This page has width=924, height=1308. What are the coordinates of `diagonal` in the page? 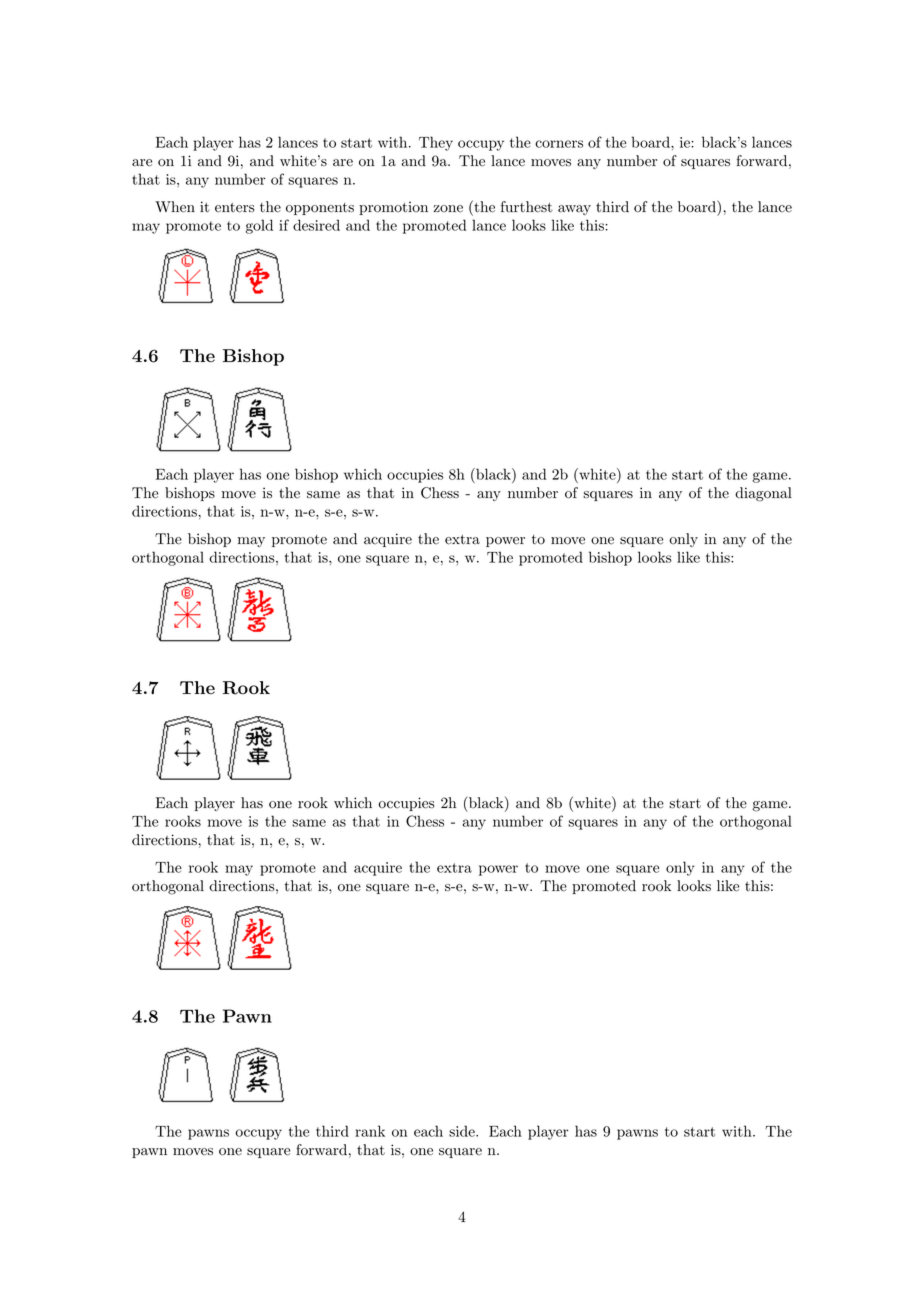 It's located at (763, 494).
